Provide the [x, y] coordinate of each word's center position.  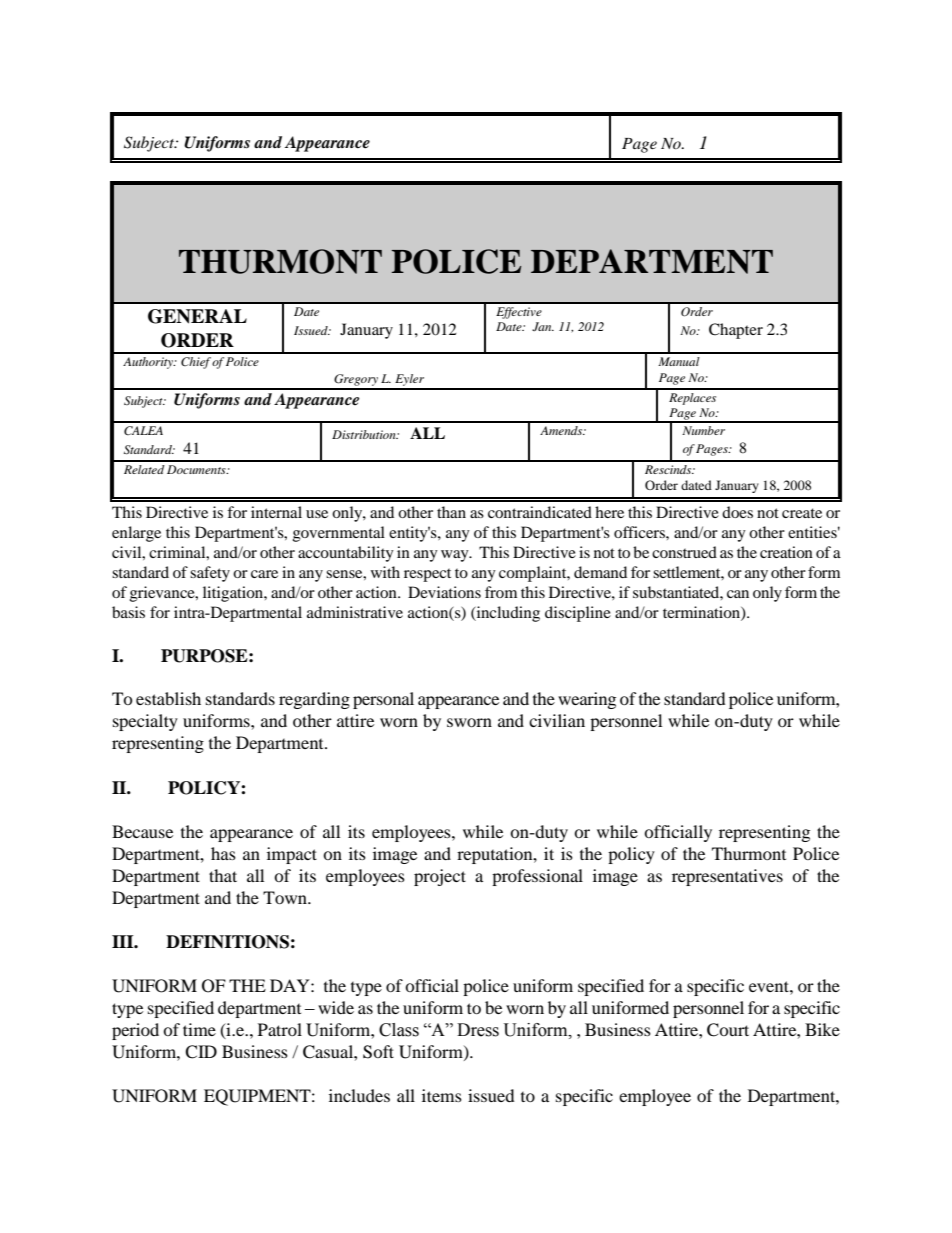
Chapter [736, 331]
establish [168, 698]
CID [201, 1052]
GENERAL [197, 316]
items [442, 1095]
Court [728, 1030]
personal [383, 700]
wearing [587, 700]
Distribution [365, 434]
